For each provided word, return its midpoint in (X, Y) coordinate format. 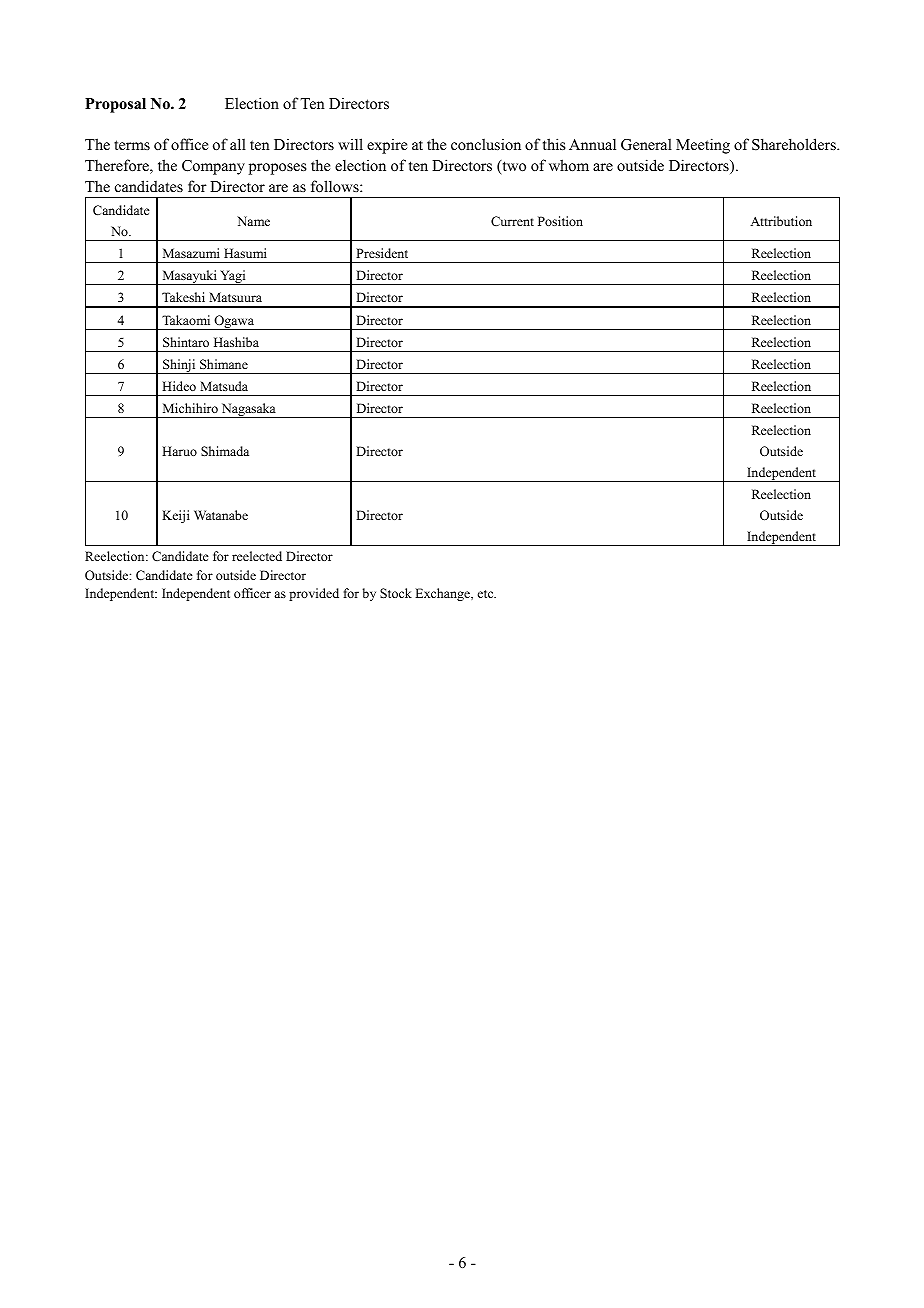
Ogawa (234, 322)
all (238, 144)
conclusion (486, 144)
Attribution (781, 221)
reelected (257, 556)
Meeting (703, 146)
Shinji (179, 366)
